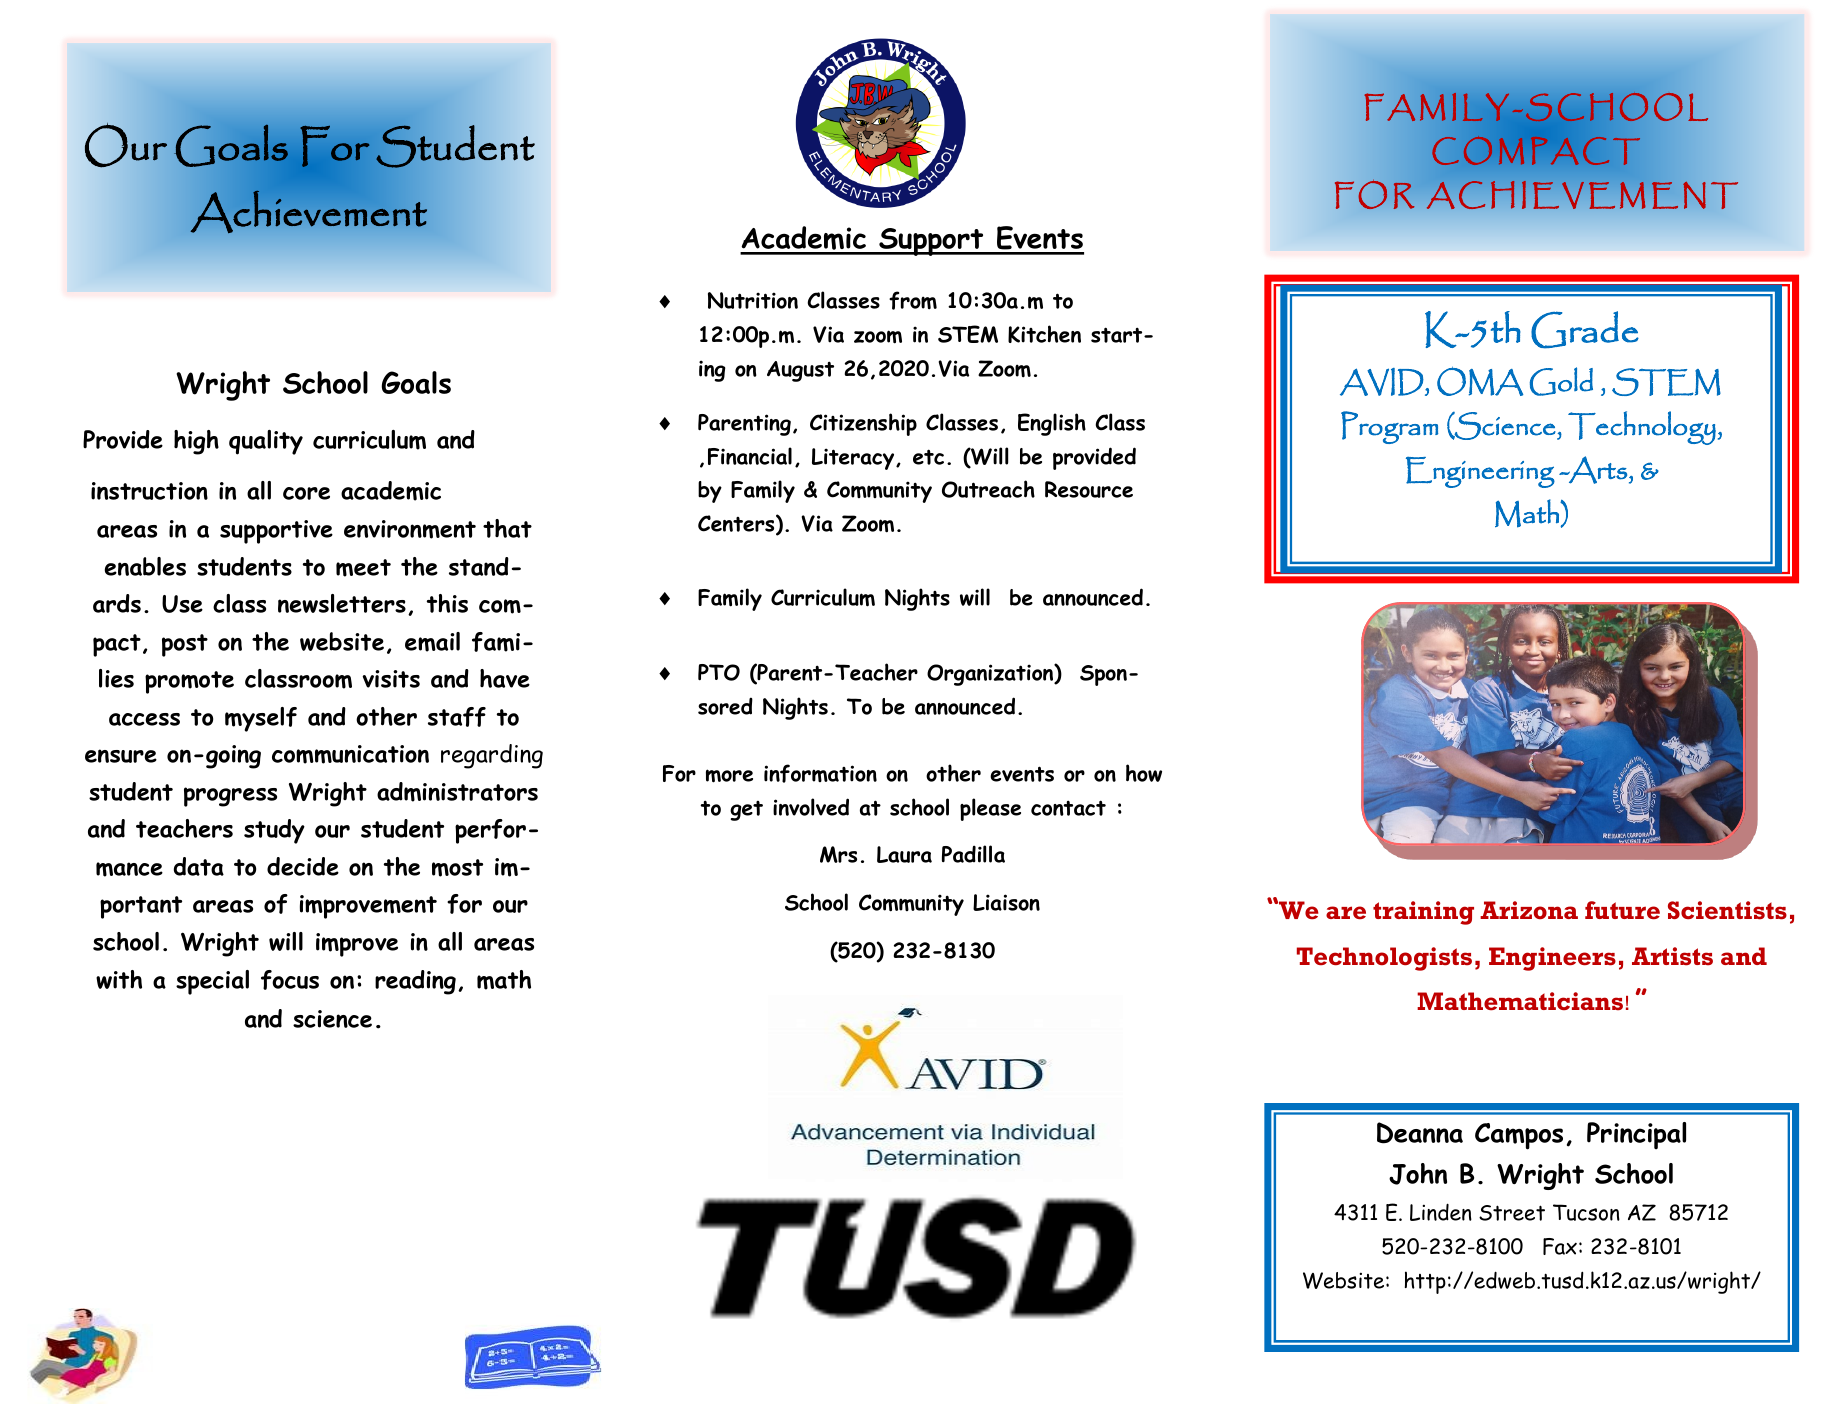 This document has width=1843, height=1424. Describe the element at coordinates (1480, 472) in the document. I see `Engineering` at that location.
